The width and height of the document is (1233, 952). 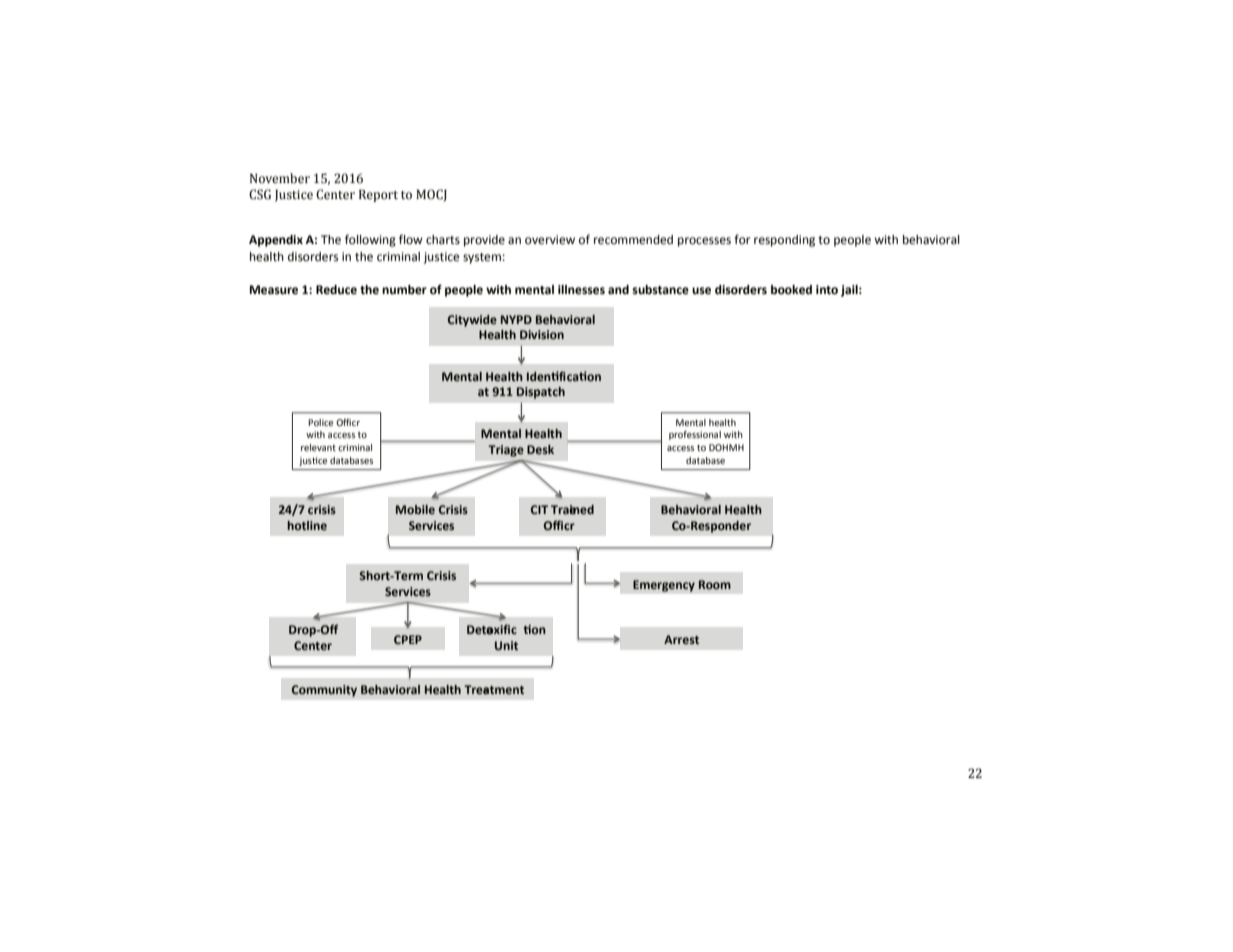 What do you see at coordinates (378, 196) in the document?
I see `Report` at bounding box center [378, 196].
